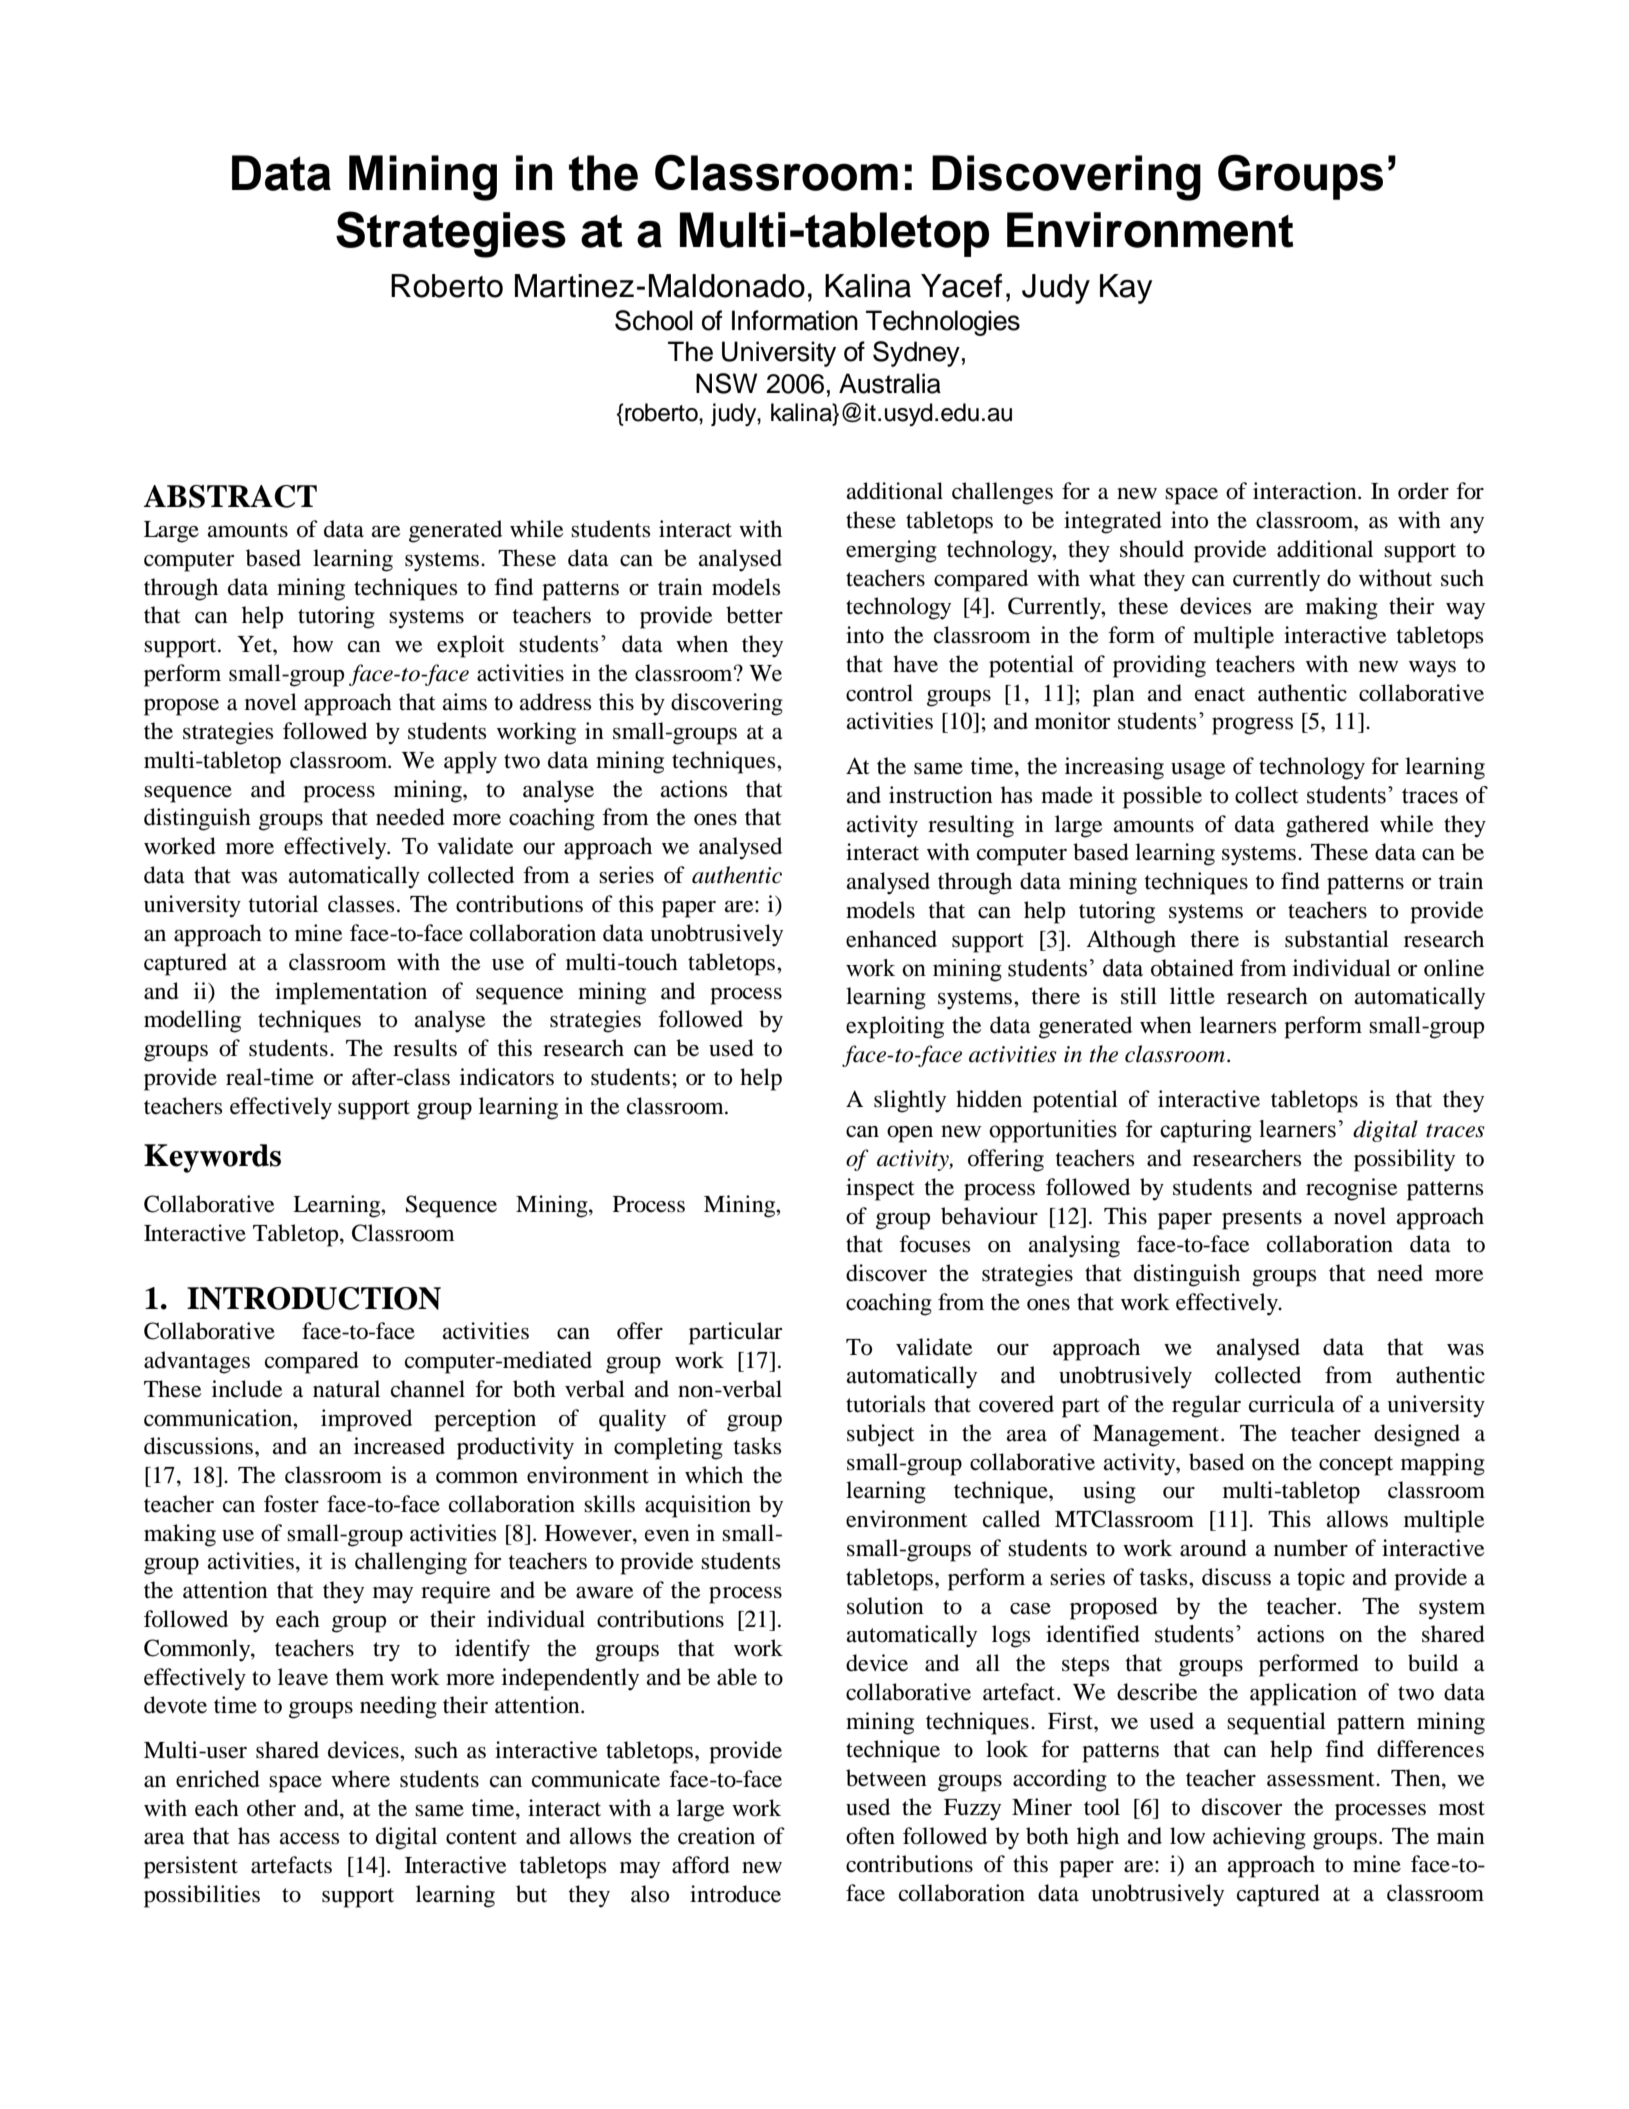  I want to click on access, so click(309, 1839).
